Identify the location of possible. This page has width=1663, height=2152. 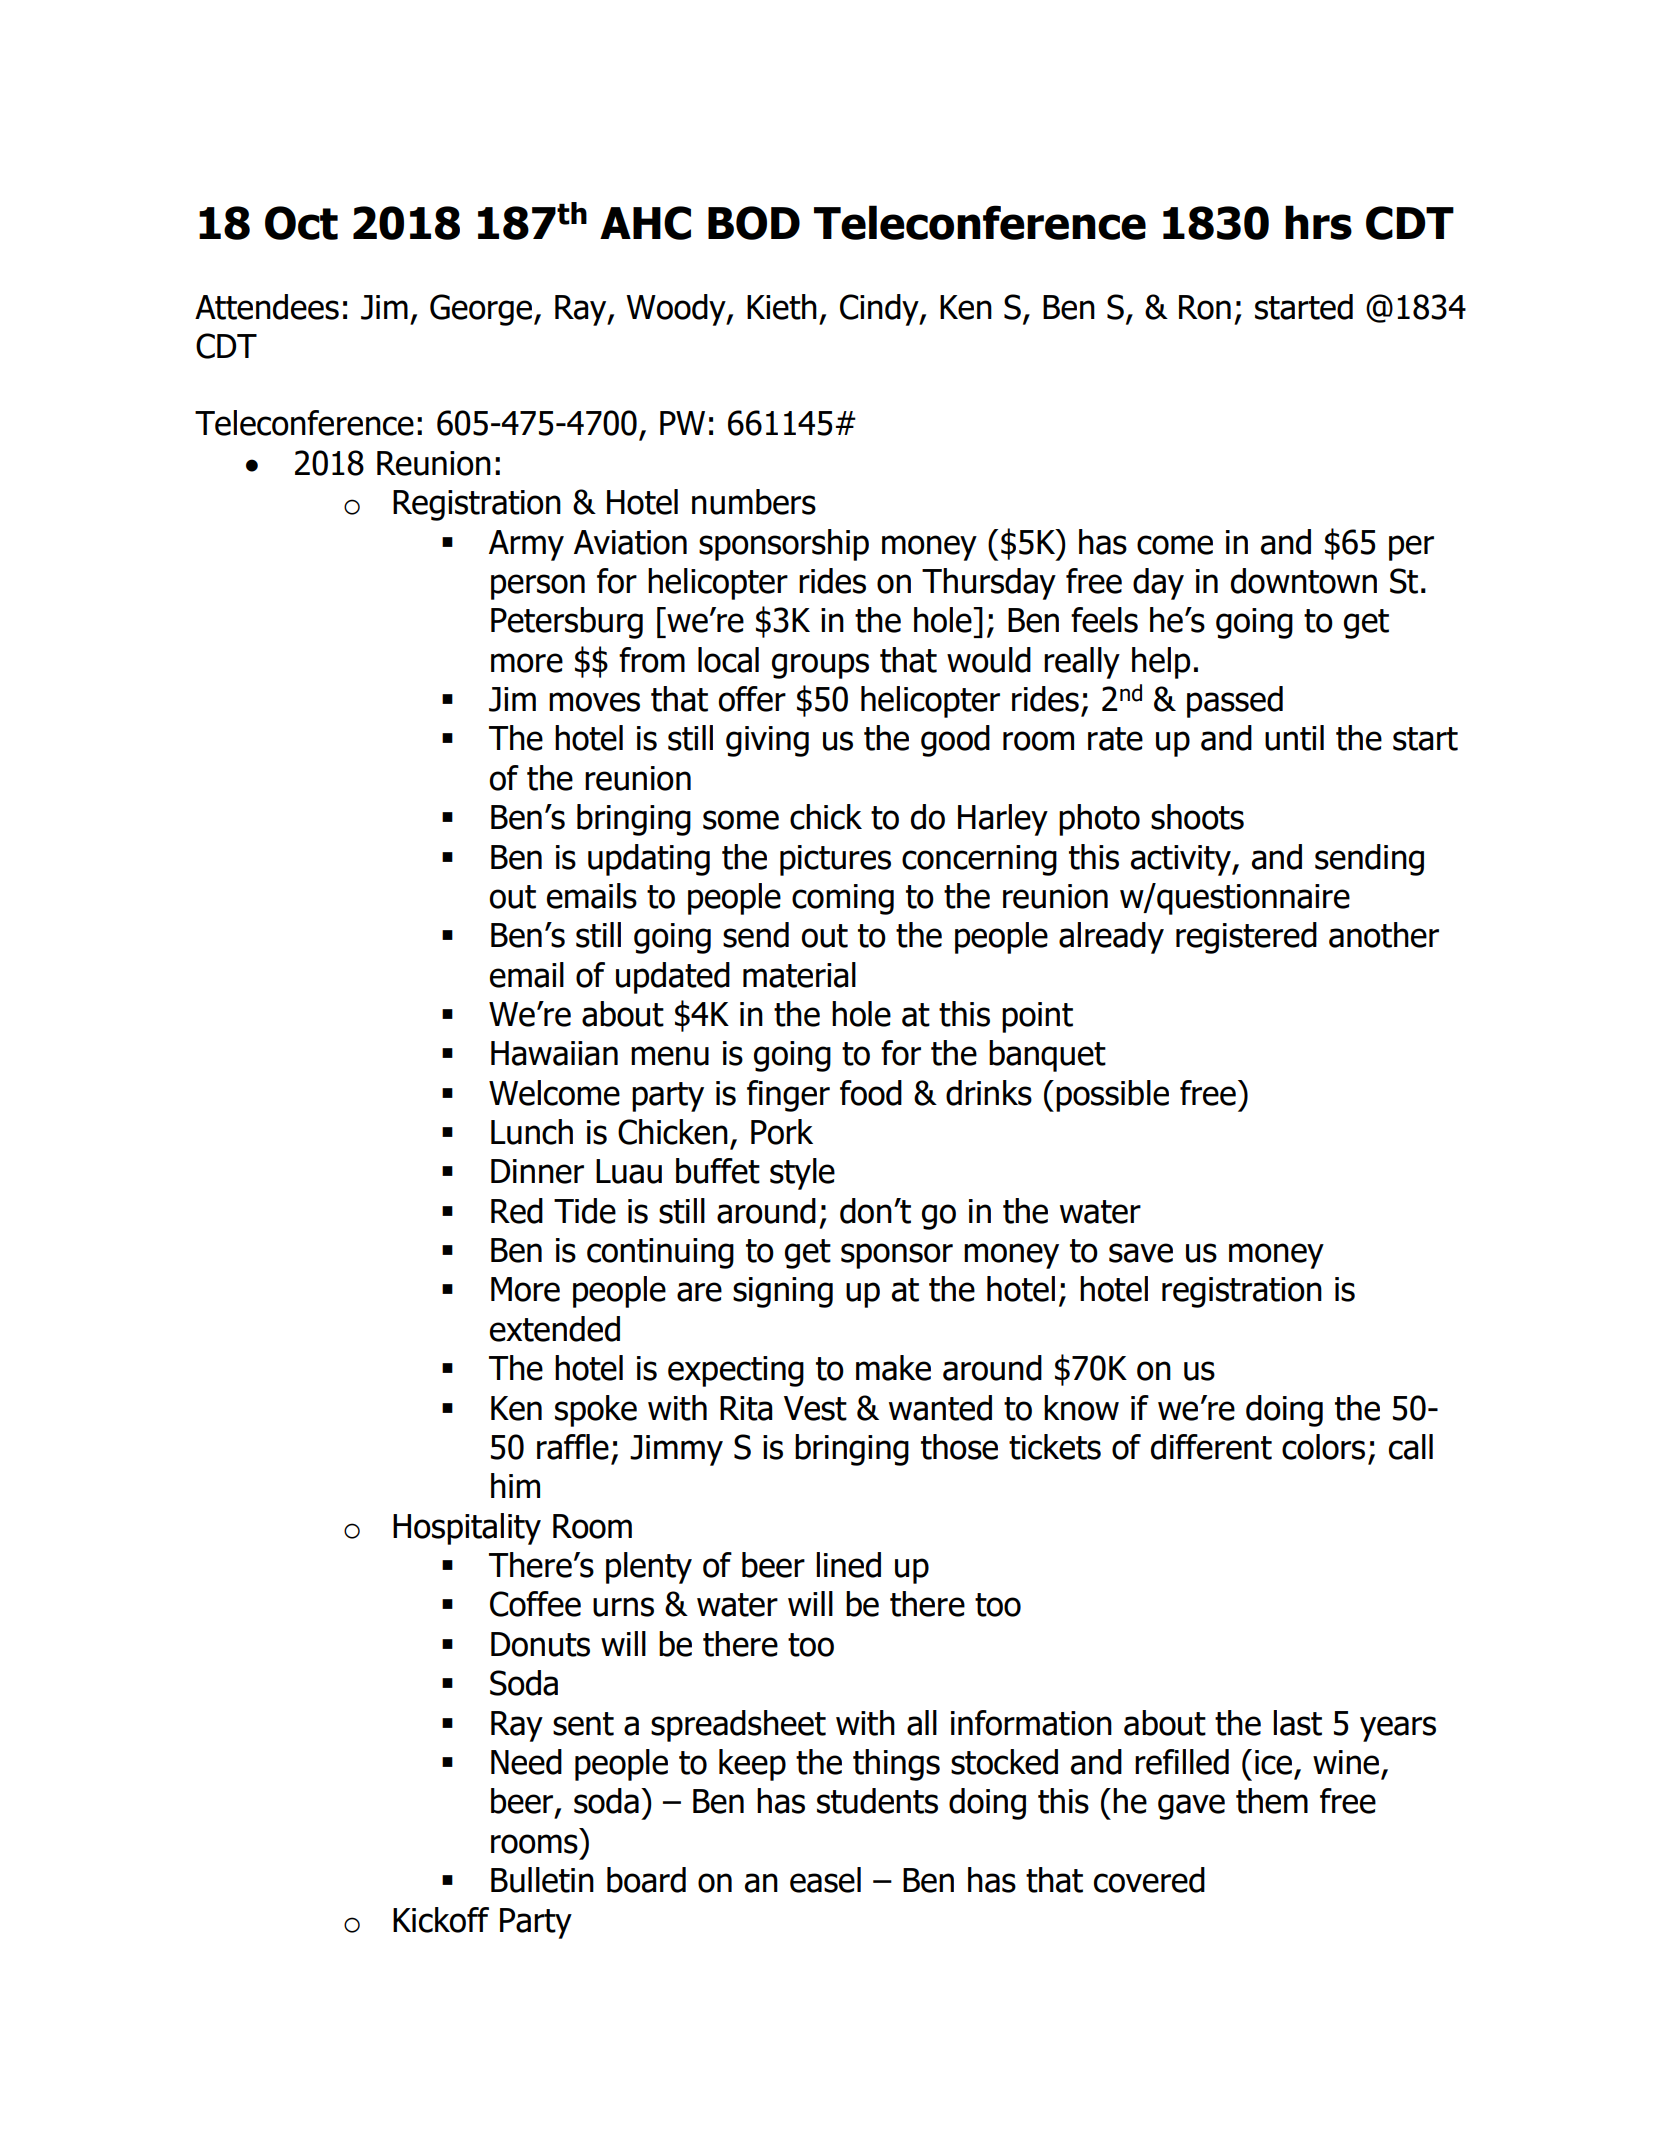
(1112, 1096).
